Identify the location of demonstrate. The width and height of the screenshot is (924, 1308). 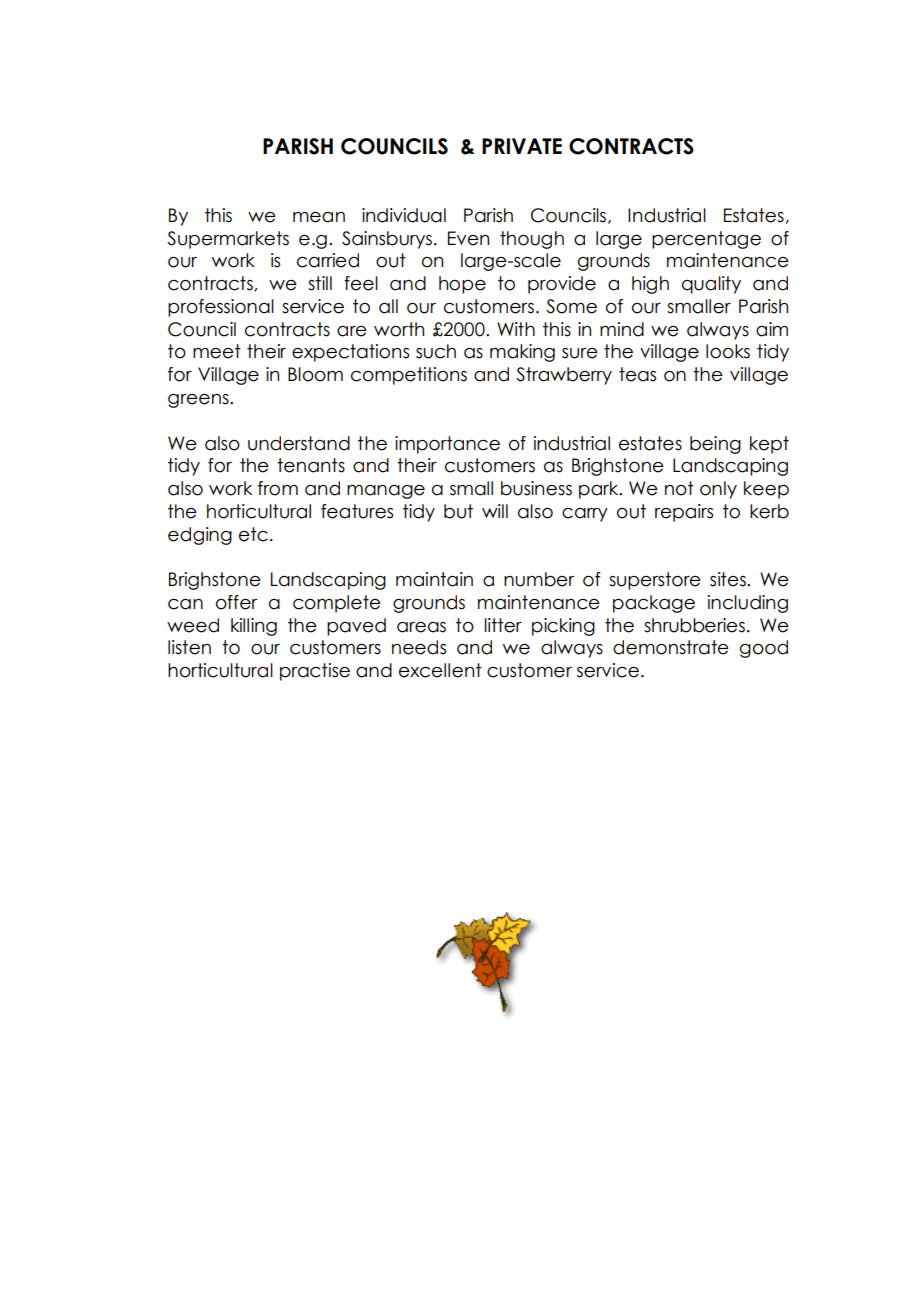
(671, 647).
